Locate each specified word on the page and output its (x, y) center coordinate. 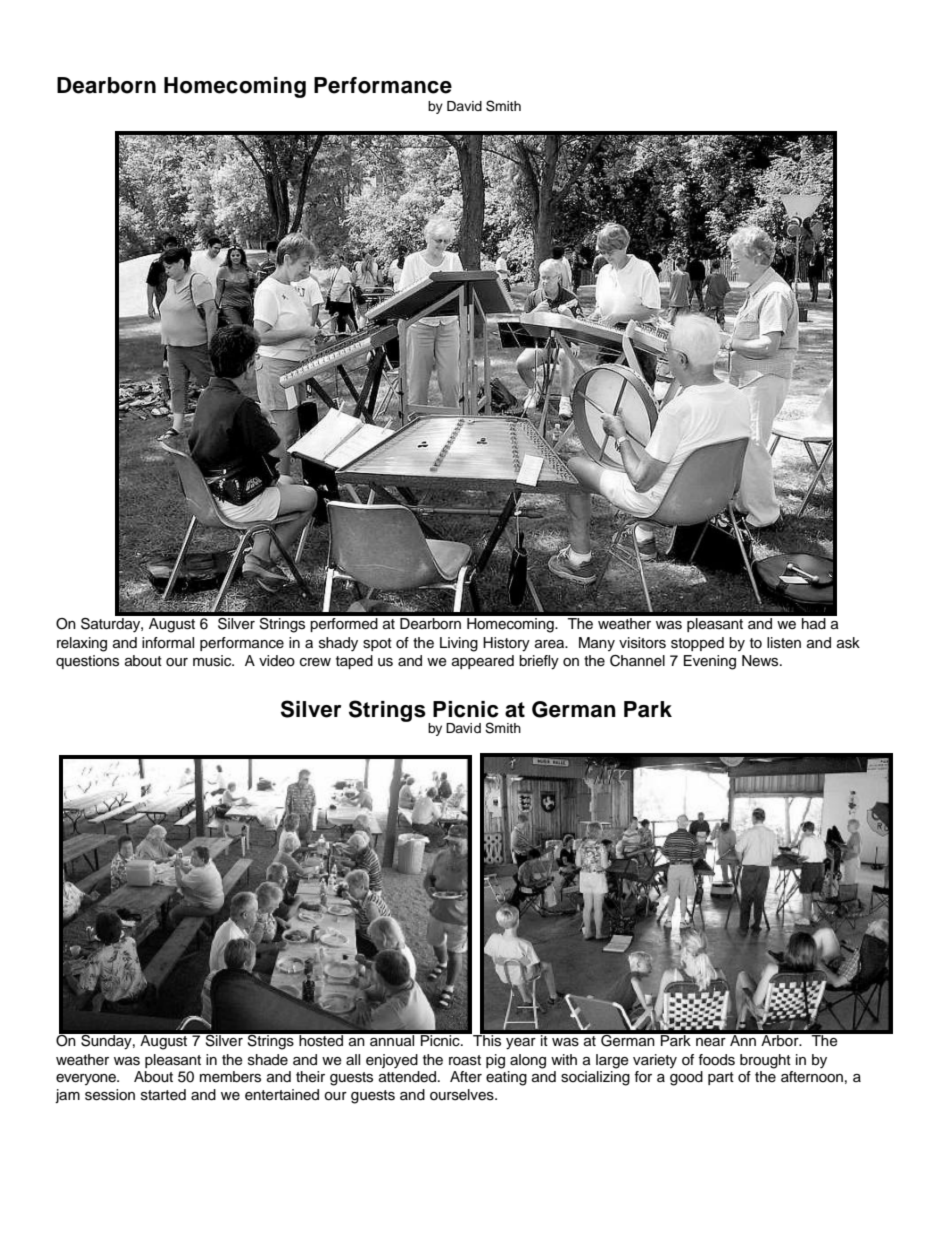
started (163, 1095)
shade (268, 1060)
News (761, 661)
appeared (483, 662)
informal (168, 643)
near (711, 1042)
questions (87, 662)
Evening (710, 662)
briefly (539, 662)
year (521, 1044)
